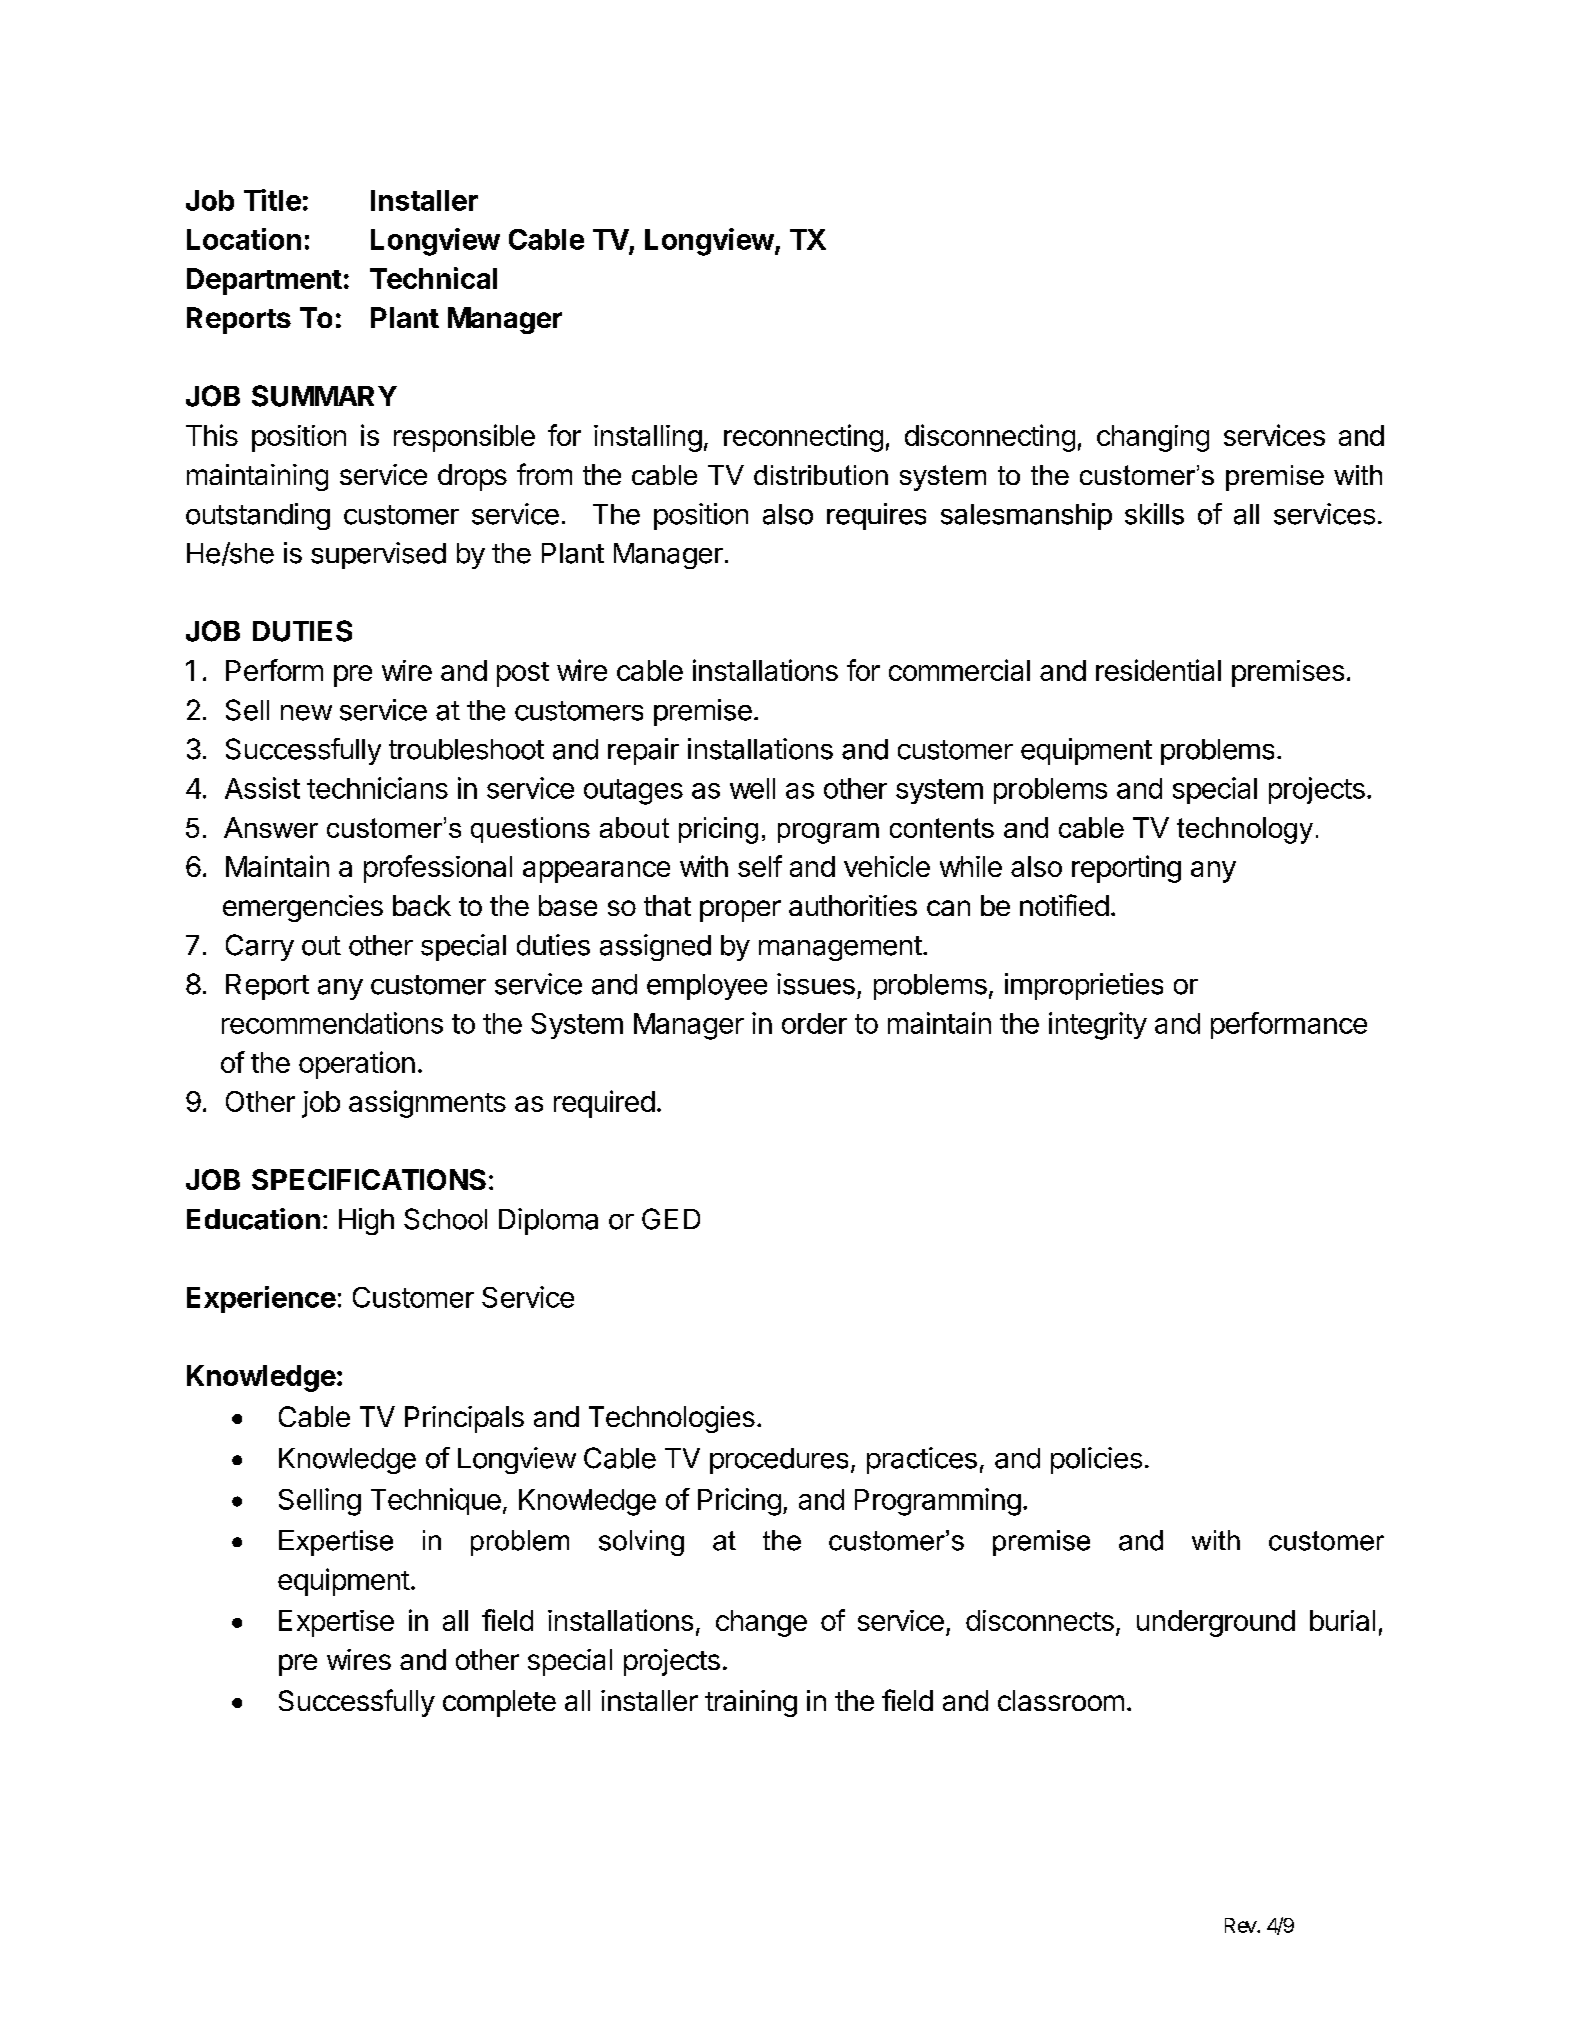  What do you see at coordinates (1153, 438) in the document?
I see `changing` at bounding box center [1153, 438].
